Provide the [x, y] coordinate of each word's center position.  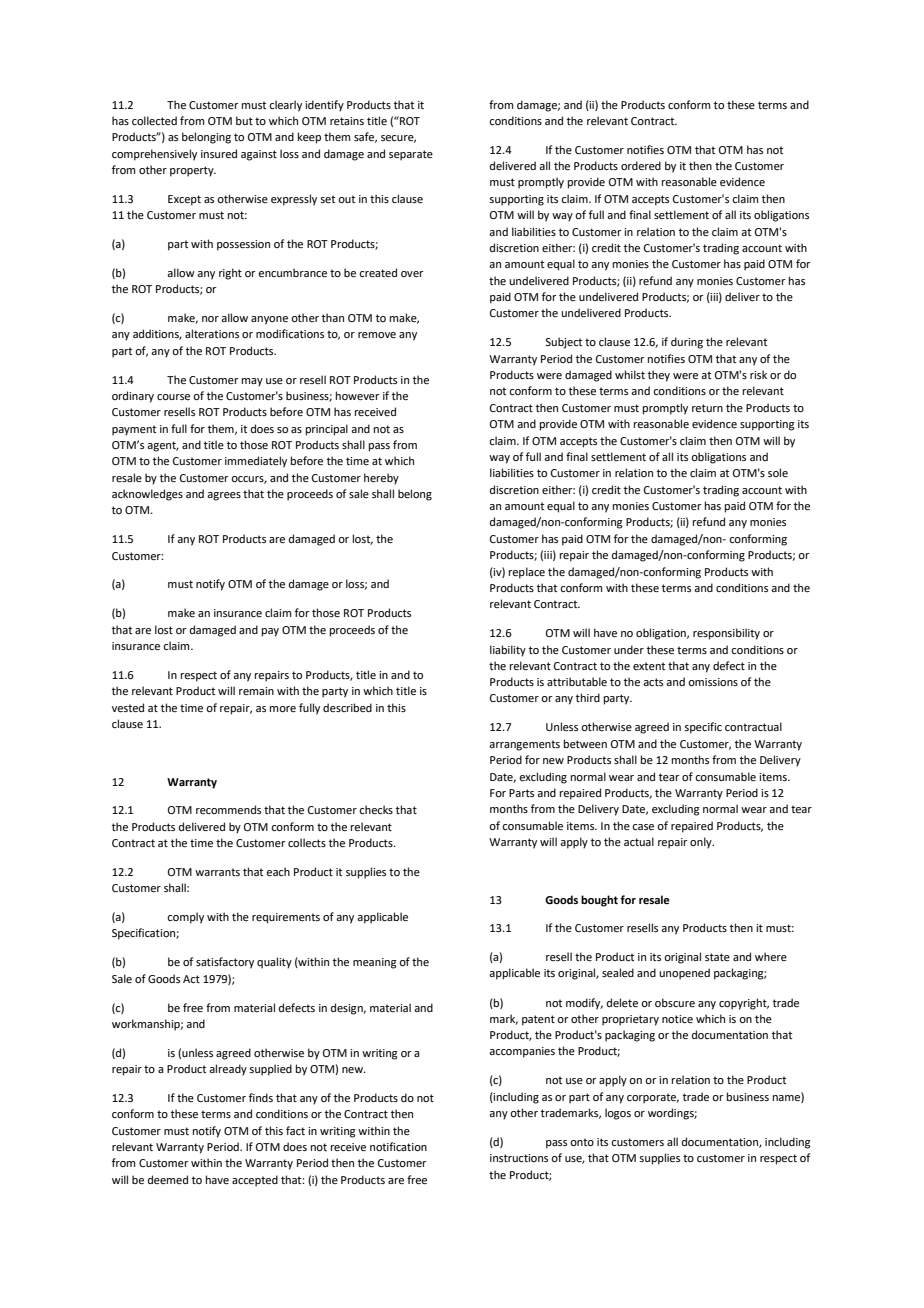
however [358, 395]
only [702, 843]
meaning [375, 963]
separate [411, 155]
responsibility [726, 634]
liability [508, 651]
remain [256, 691]
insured [219, 153]
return [707, 408]
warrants [217, 872]
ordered [641, 165]
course [173, 397]
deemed [168, 1179]
